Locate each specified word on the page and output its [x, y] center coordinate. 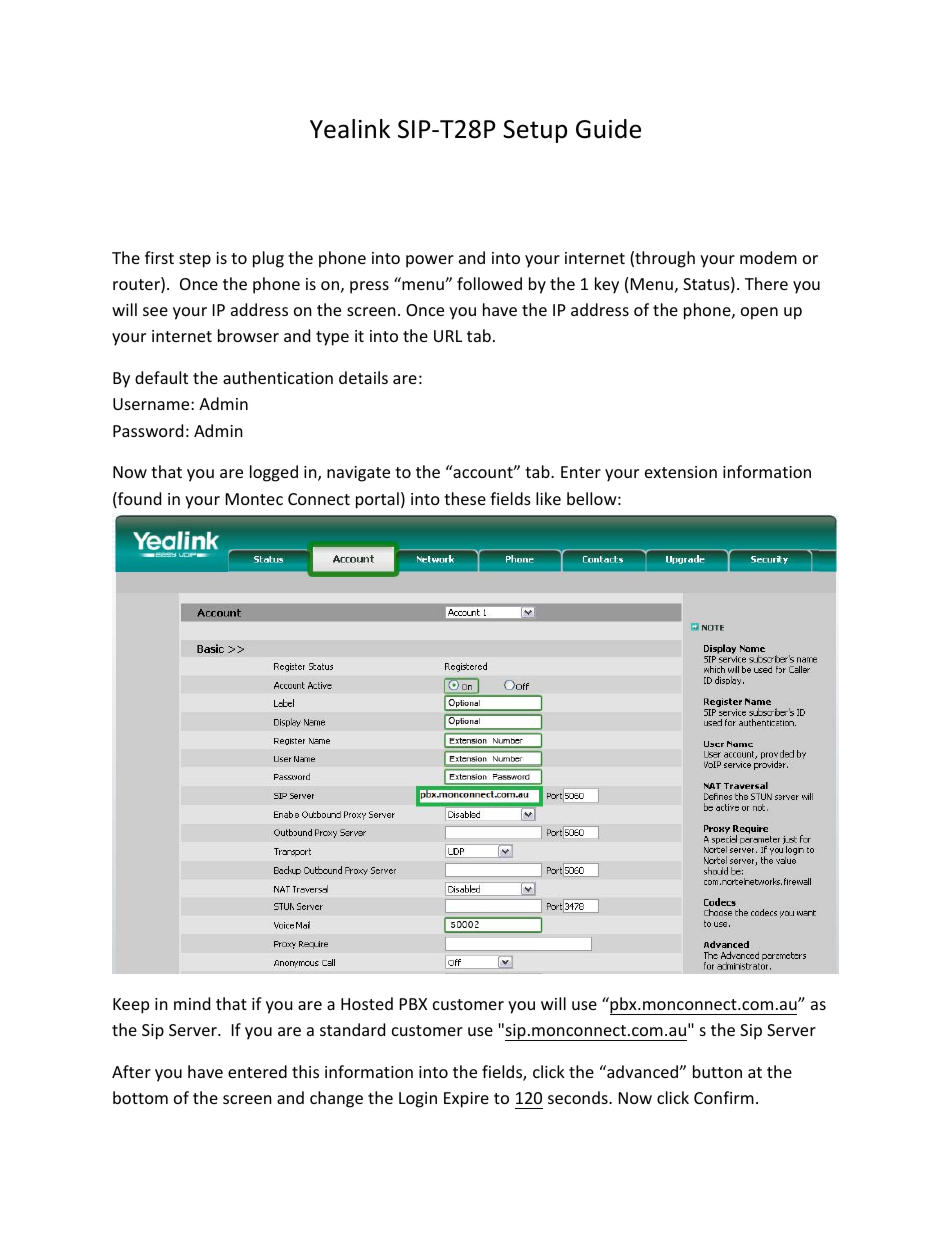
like [548, 498]
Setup [535, 131]
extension [681, 472]
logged [274, 473]
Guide [608, 129]
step [195, 260]
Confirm [724, 1097]
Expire [466, 1100]
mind [192, 1003]
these [465, 498]
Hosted [367, 1003]
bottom [140, 1097]
